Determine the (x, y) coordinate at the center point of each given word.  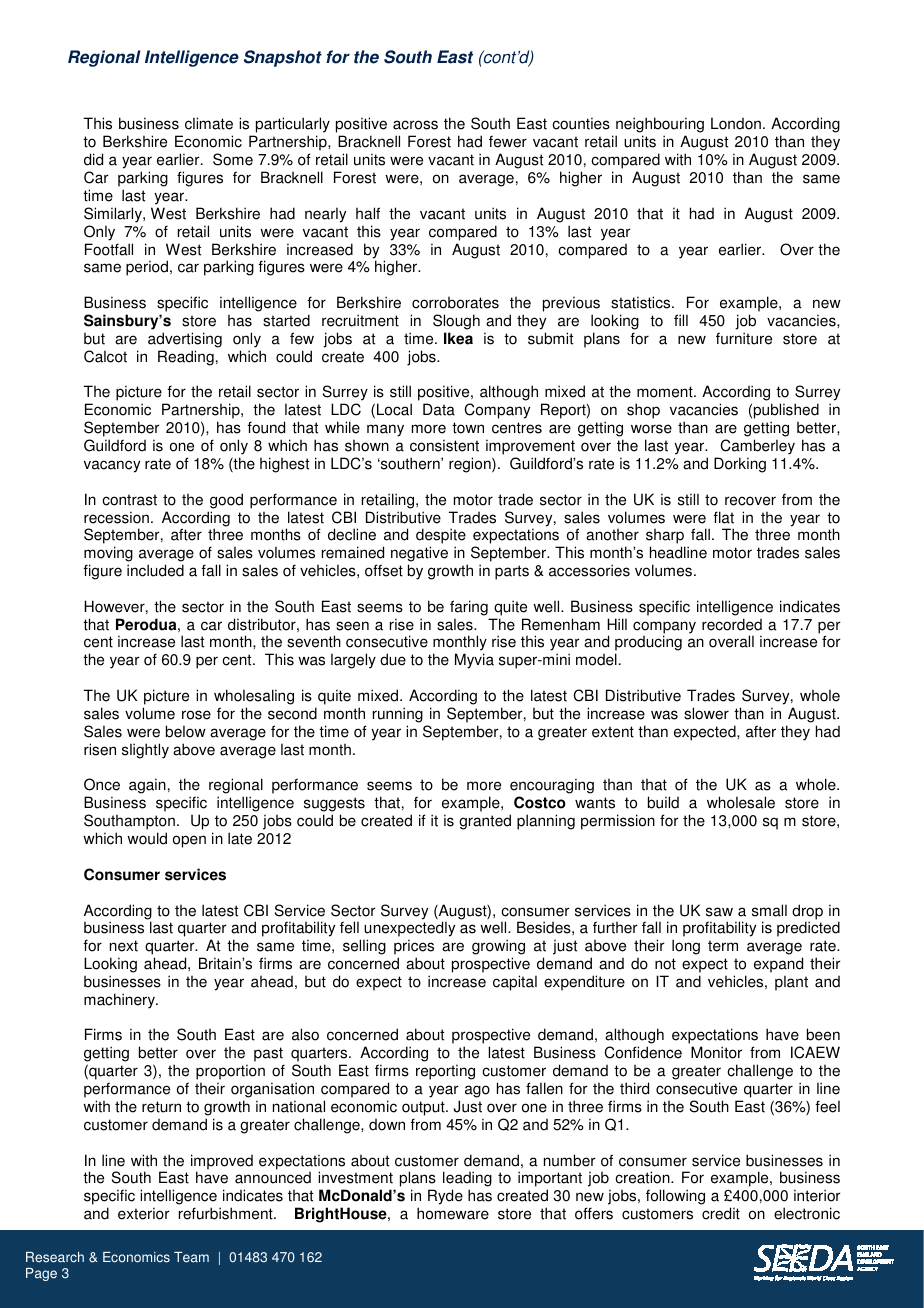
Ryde (445, 1197)
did (93, 159)
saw (719, 912)
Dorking (740, 465)
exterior (144, 1213)
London (736, 123)
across (415, 125)
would (147, 838)
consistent (444, 445)
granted (485, 822)
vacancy (112, 466)
